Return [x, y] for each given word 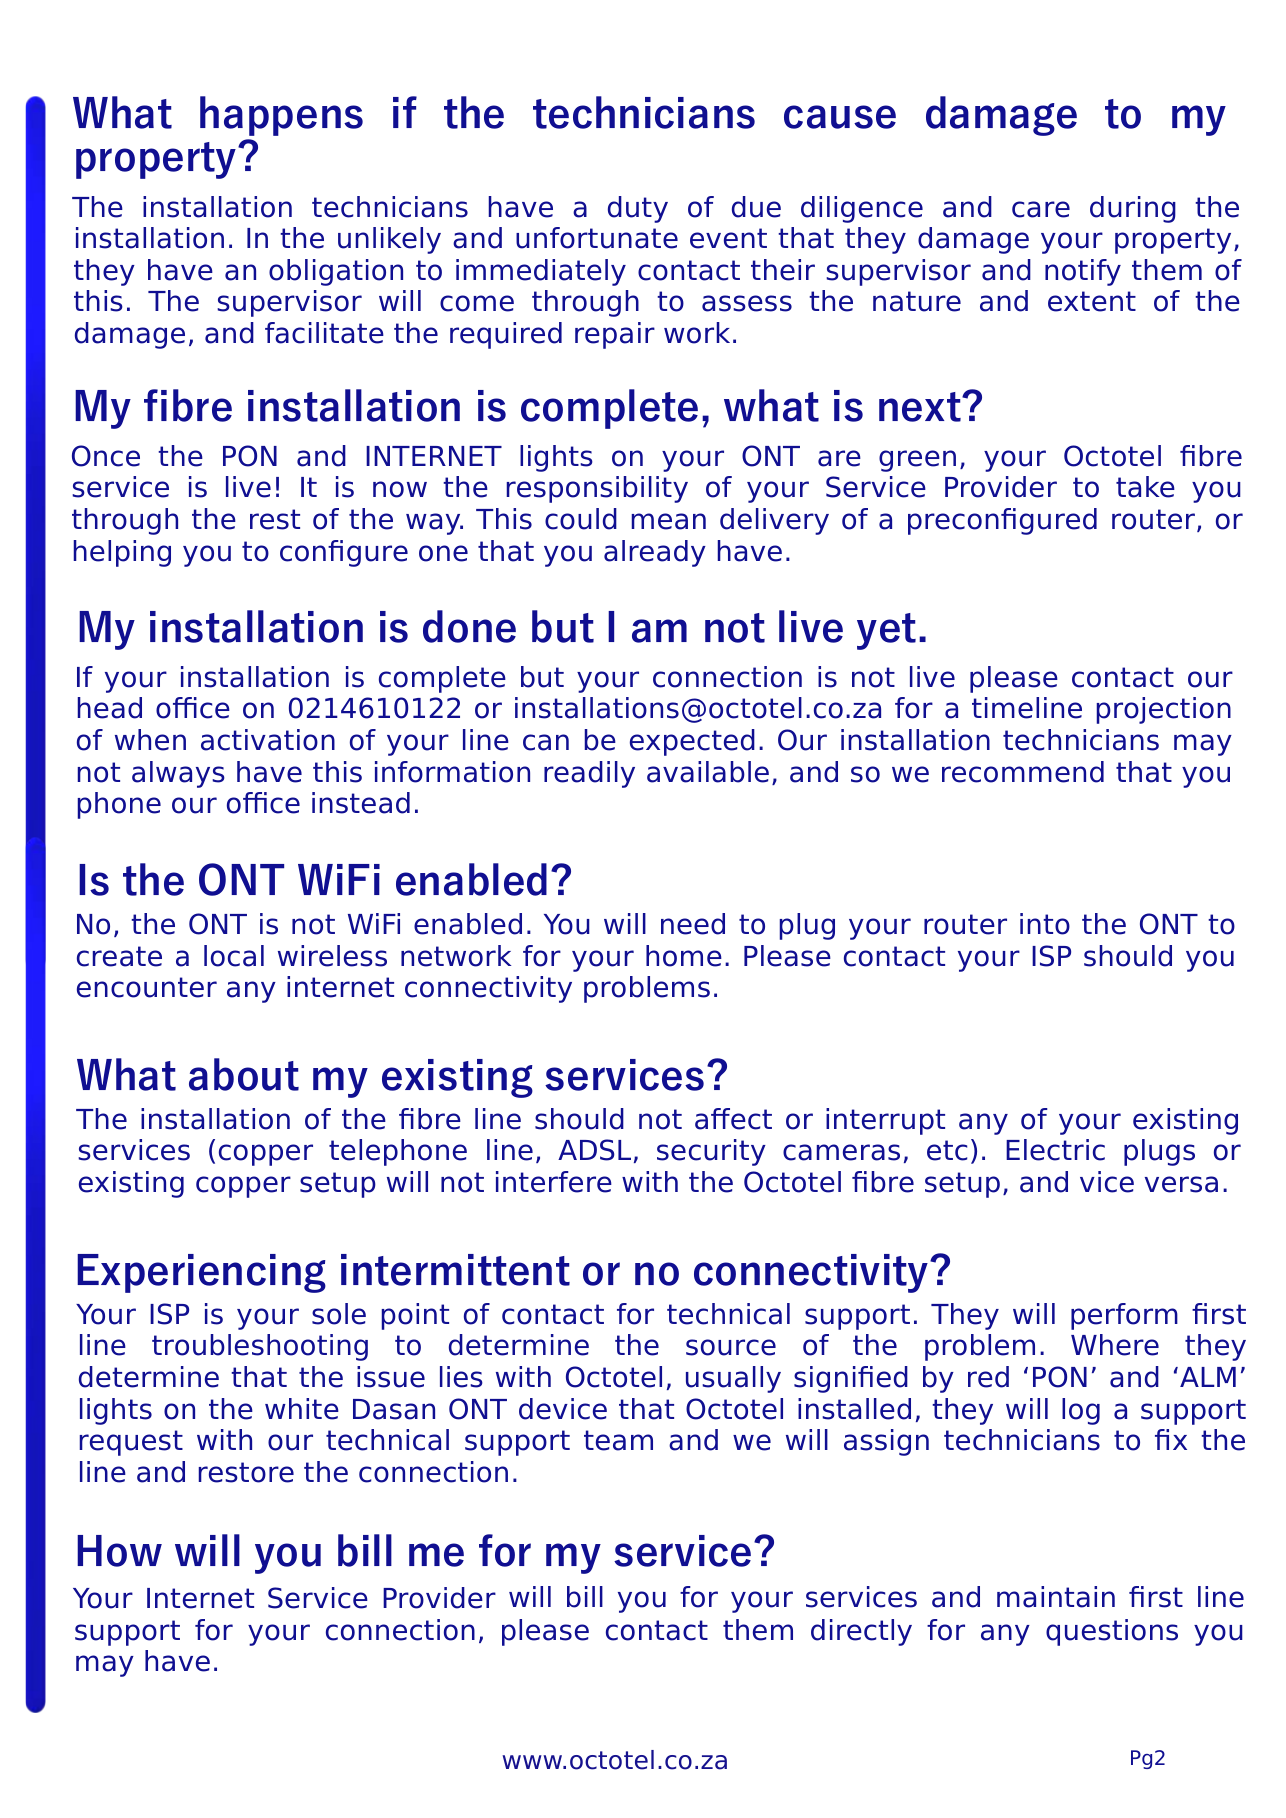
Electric [1055, 1150]
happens [281, 116]
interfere [554, 1182]
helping [122, 553]
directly [861, 1632]
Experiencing [201, 1273]
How [119, 1551]
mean [669, 521]
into [1045, 924]
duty [638, 209]
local [234, 956]
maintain [1056, 1597]
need [693, 924]
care [1041, 209]
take [1145, 487]
